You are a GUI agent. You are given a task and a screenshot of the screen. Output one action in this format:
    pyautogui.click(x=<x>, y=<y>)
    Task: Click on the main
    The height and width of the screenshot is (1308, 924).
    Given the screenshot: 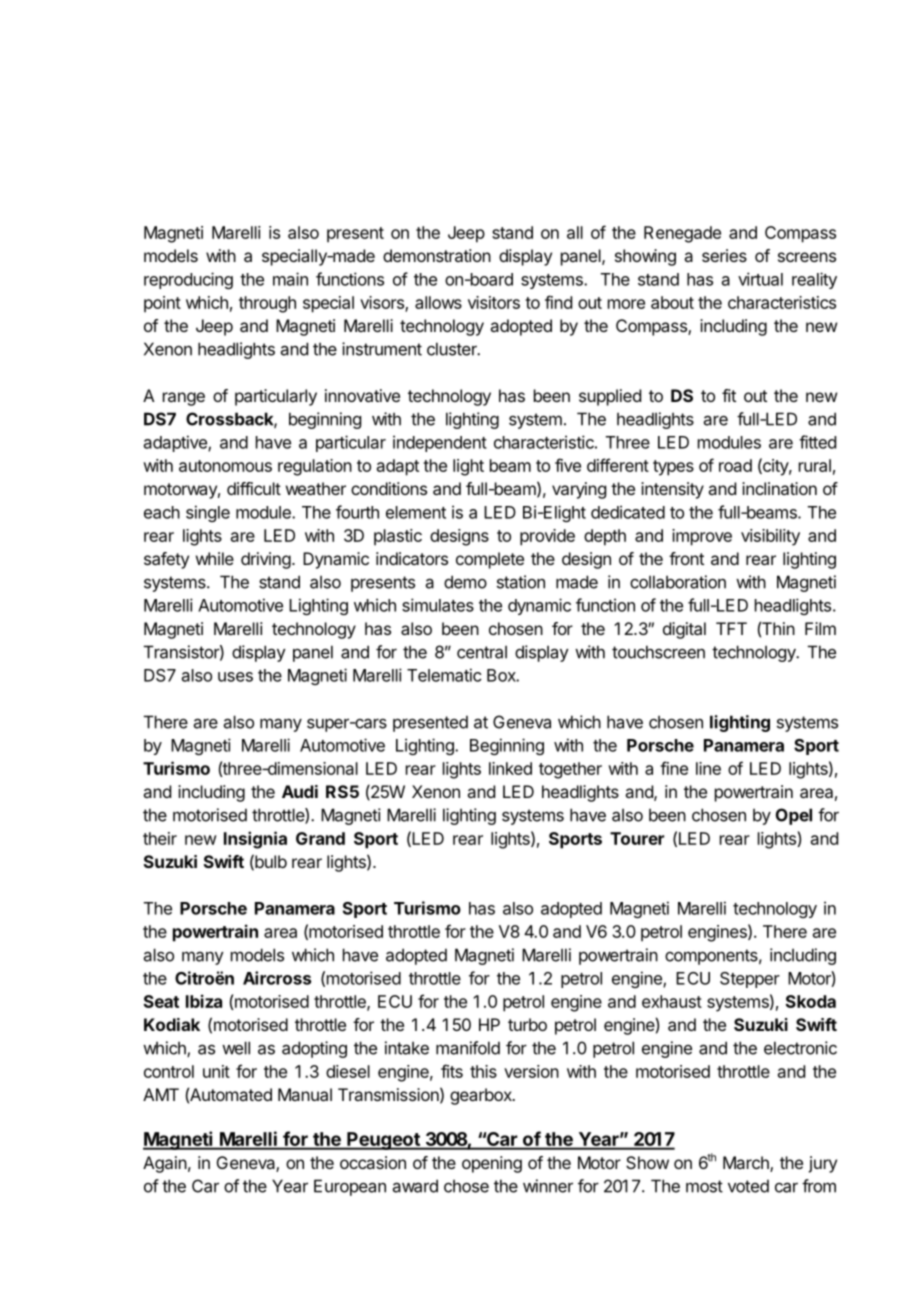 What is the action you would take?
    pyautogui.click(x=290, y=279)
